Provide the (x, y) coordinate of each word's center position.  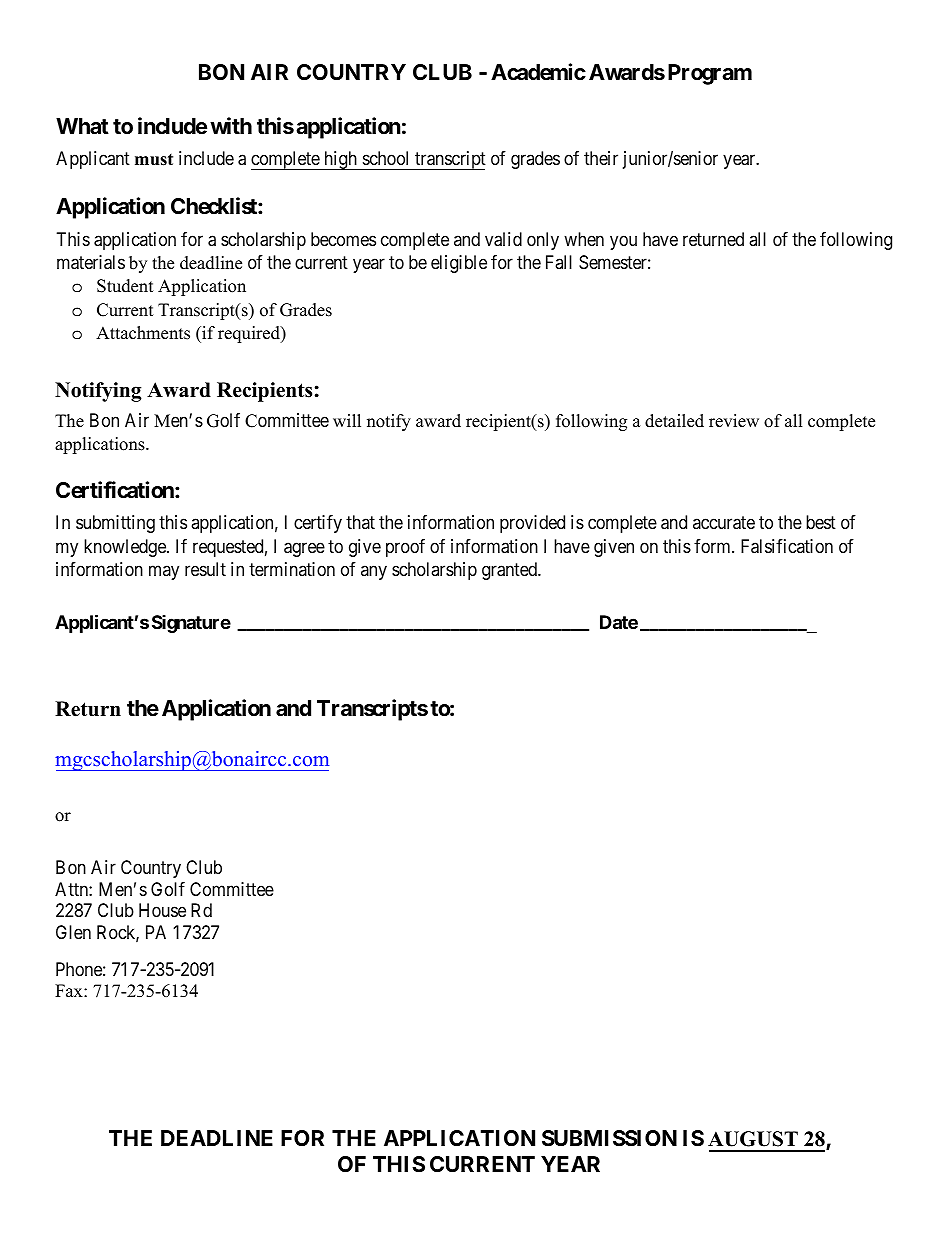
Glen (73, 932)
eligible (459, 264)
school (385, 158)
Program (710, 74)
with (231, 125)
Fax (70, 990)
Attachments (143, 333)
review (734, 421)
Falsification (787, 546)
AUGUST (753, 1139)
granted (511, 571)
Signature (191, 624)
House (162, 910)
